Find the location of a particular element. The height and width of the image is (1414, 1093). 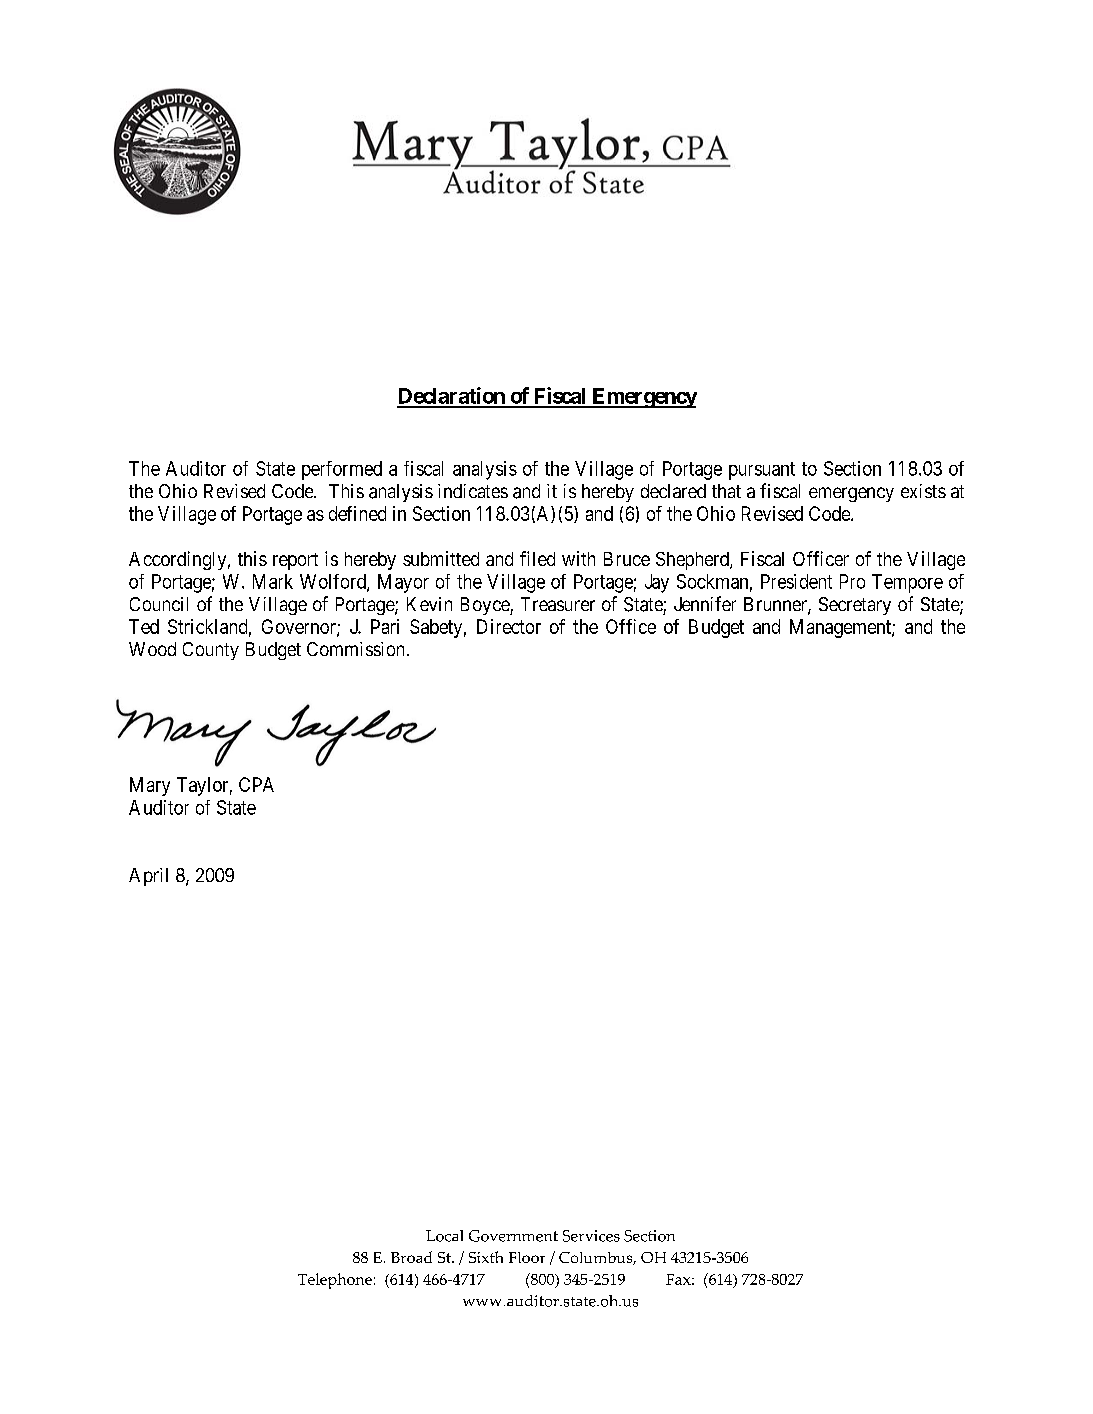

Government is located at coordinates (513, 1236).
